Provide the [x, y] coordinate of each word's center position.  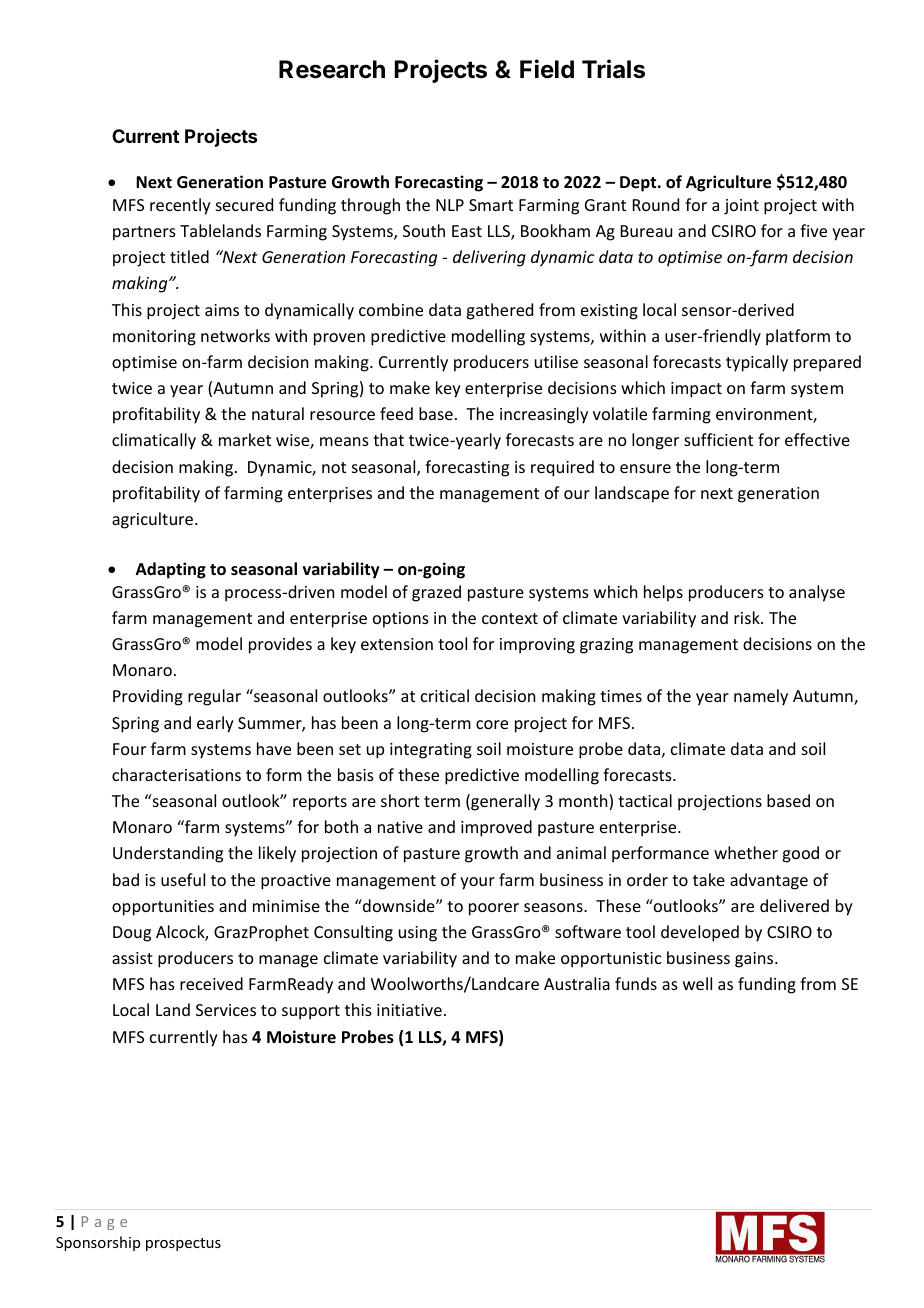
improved [496, 828]
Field [547, 69]
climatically [154, 441]
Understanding [168, 854]
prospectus [183, 1244]
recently [180, 206]
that [388, 439]
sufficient [718, 439]
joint [741, 207]
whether [746, 852]
